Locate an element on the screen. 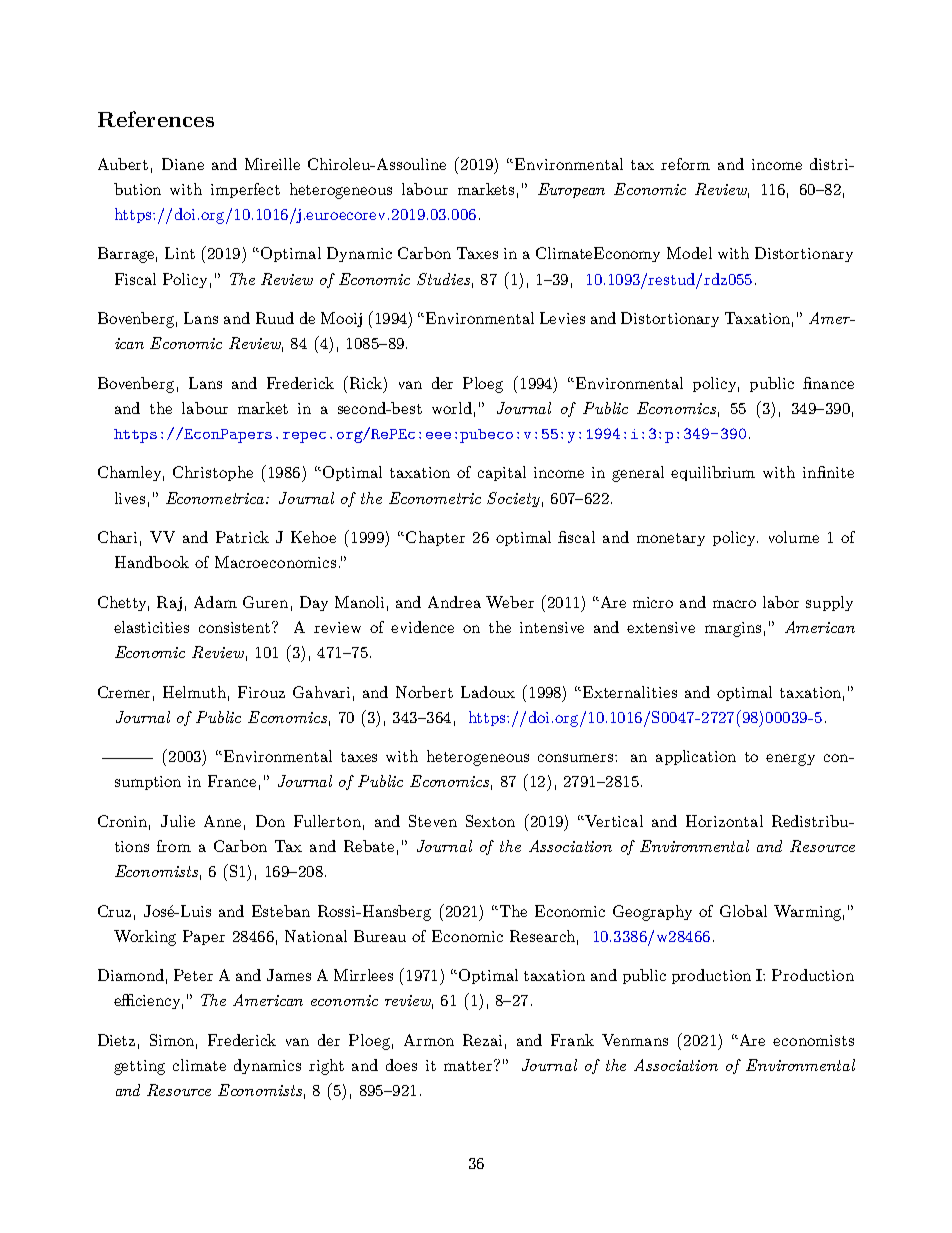  Andrea is located at coordinates (454, 602).
